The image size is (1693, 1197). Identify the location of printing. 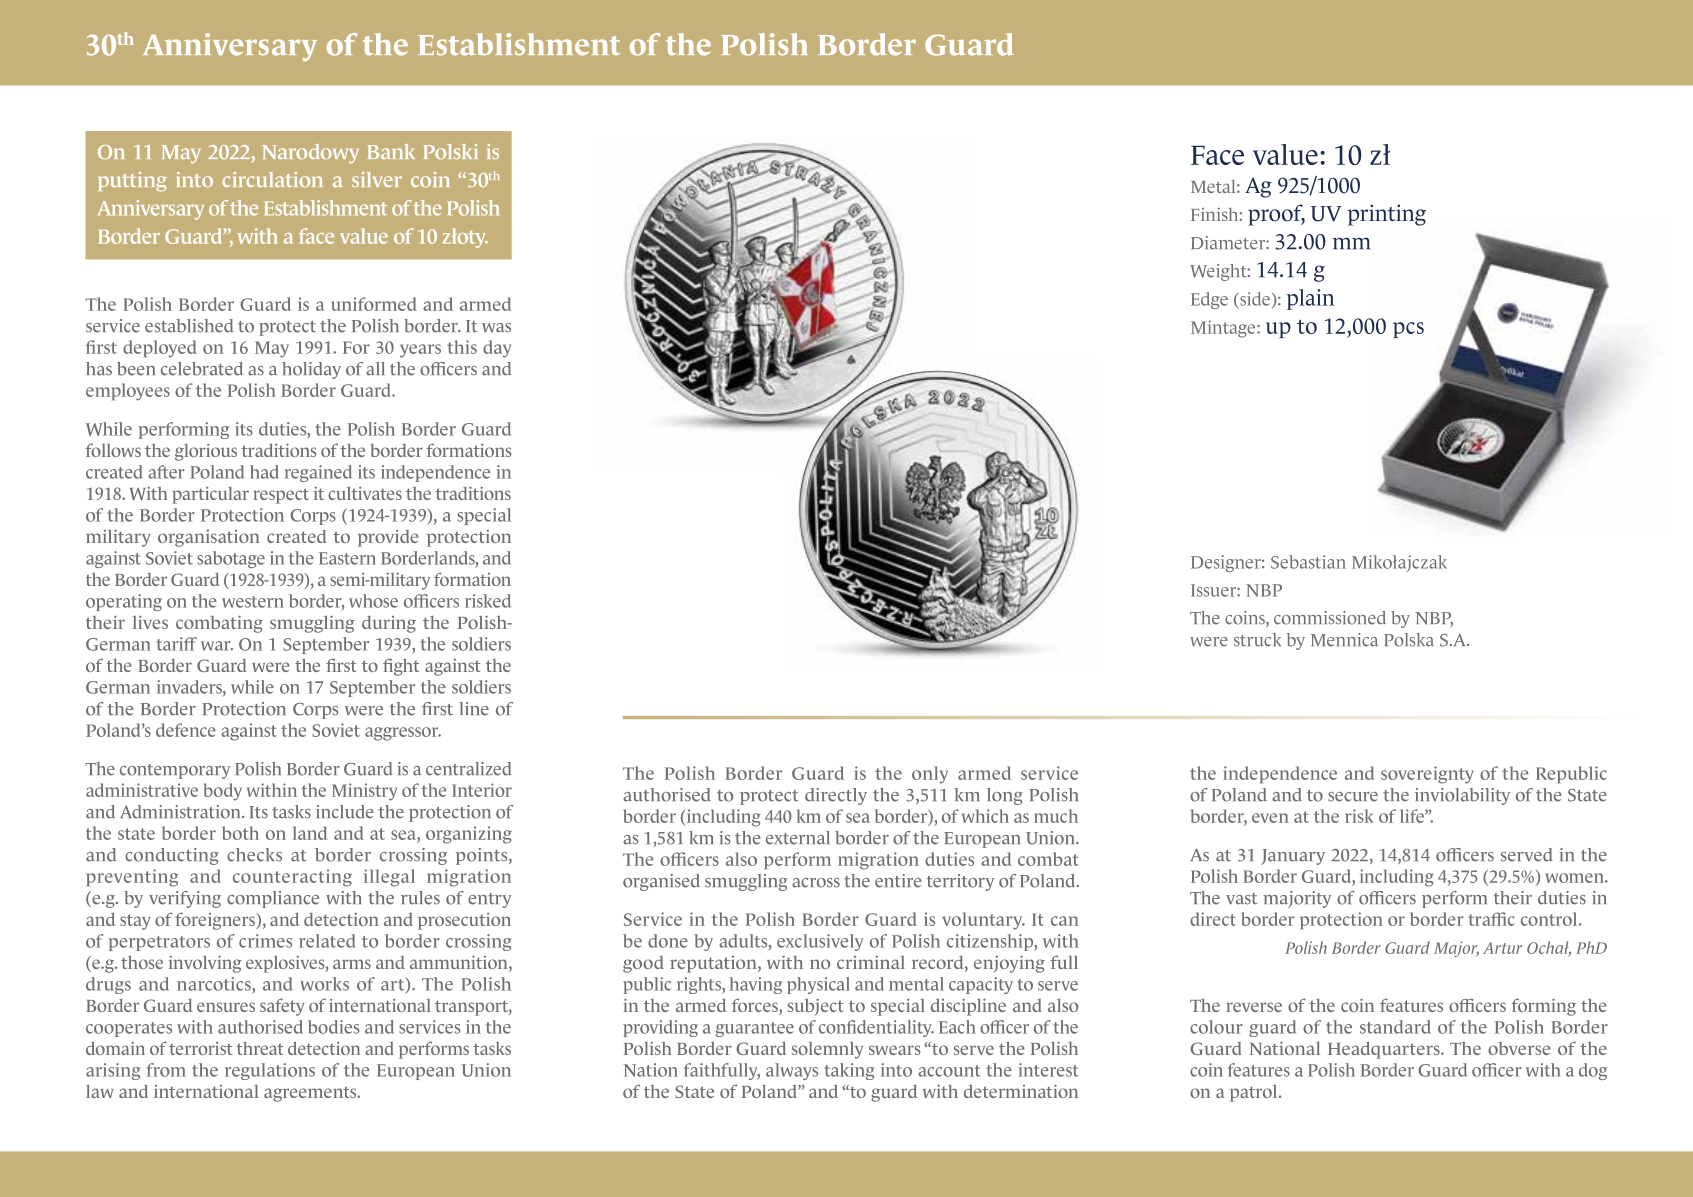
(1386, 215).
